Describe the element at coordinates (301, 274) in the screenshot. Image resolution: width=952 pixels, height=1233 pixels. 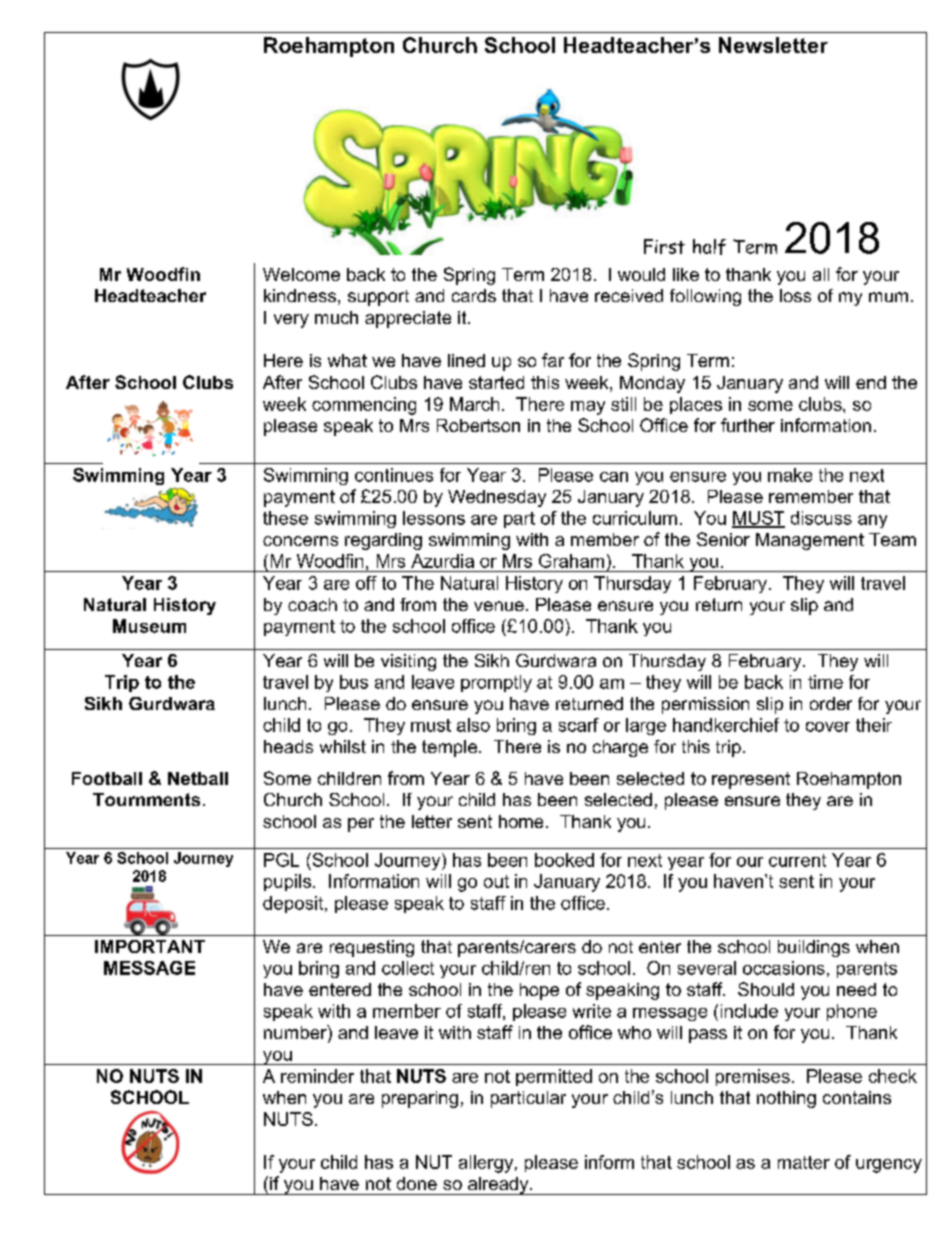
I see `Welcome` at that location.
